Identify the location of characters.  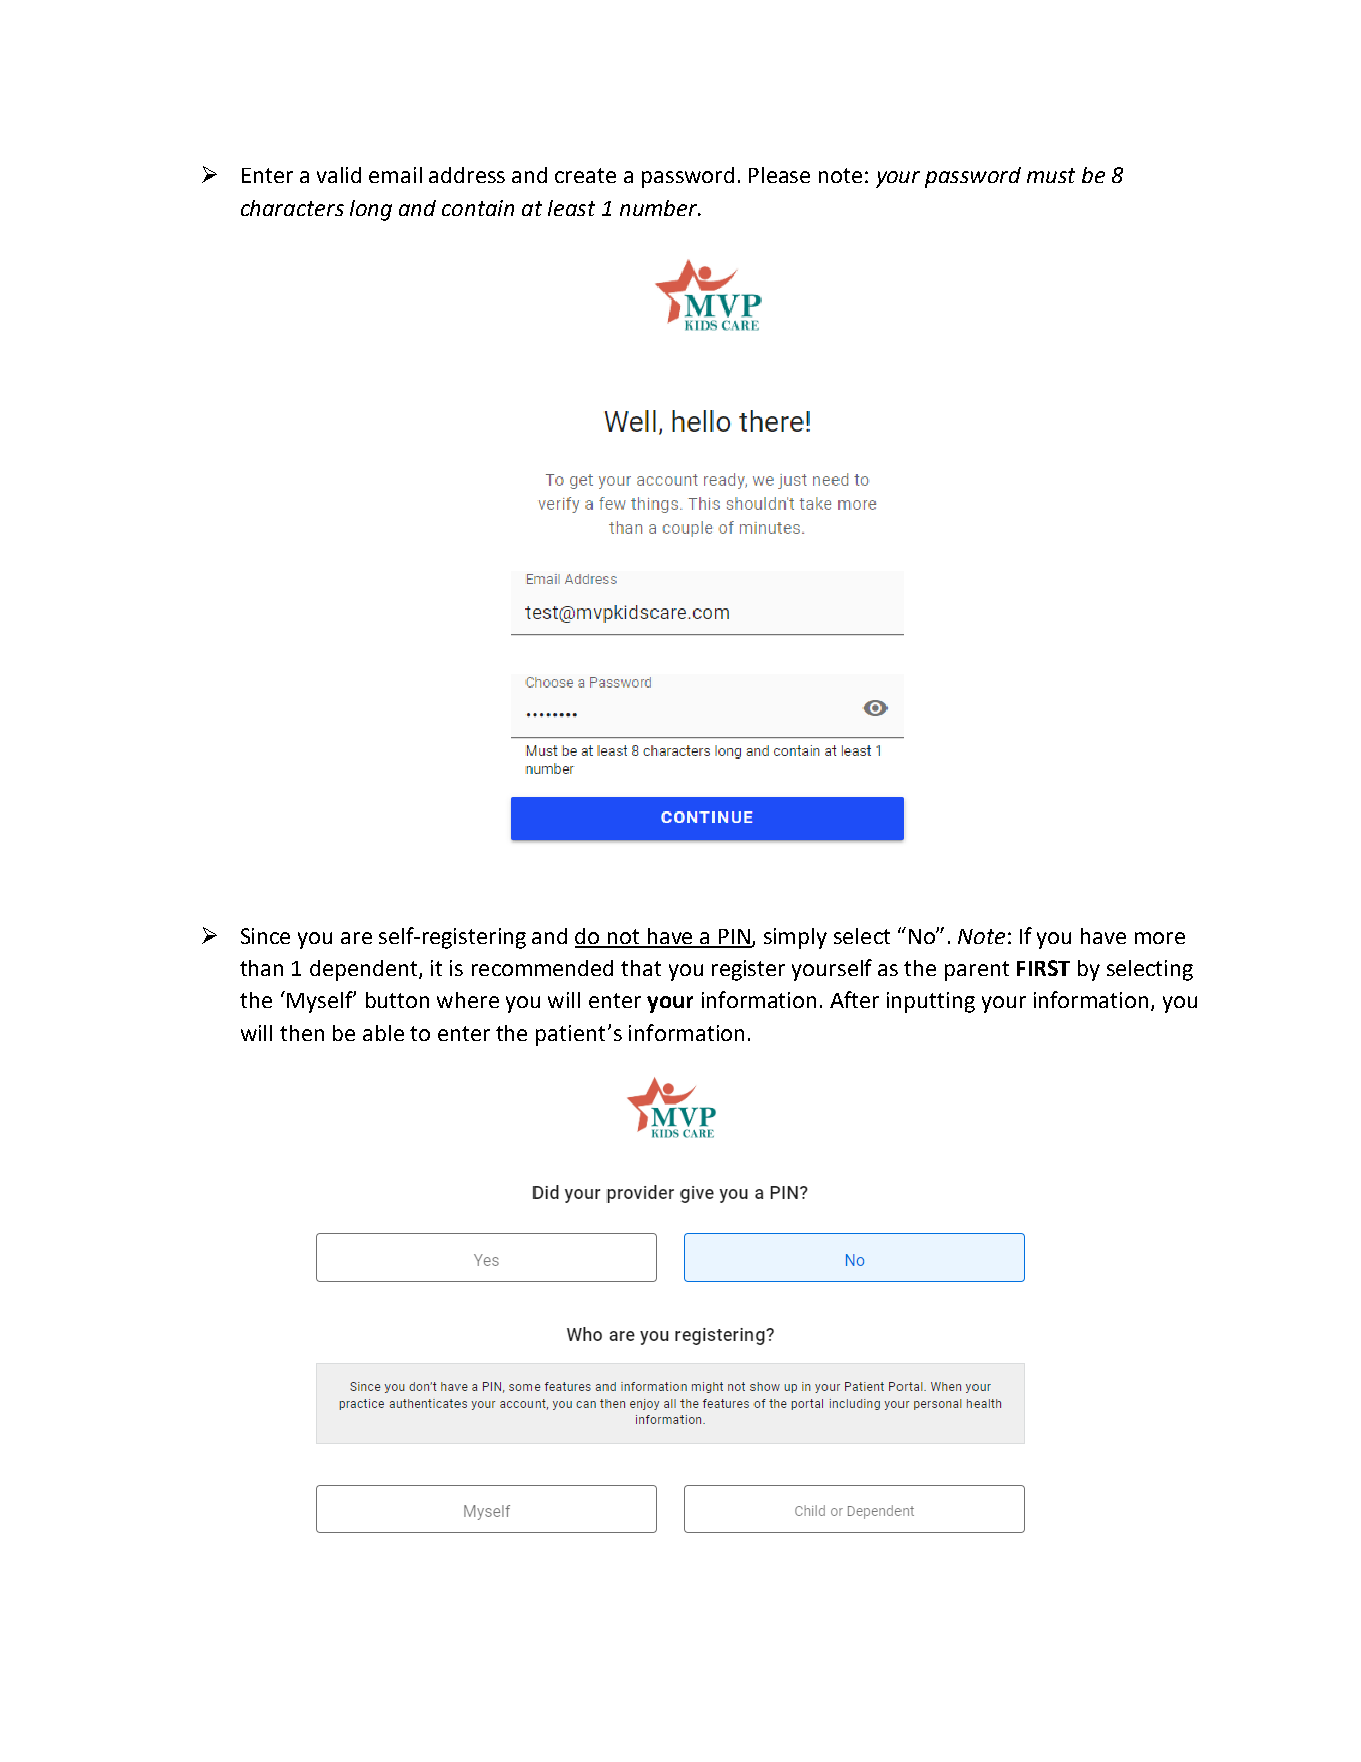
(292, 208).
